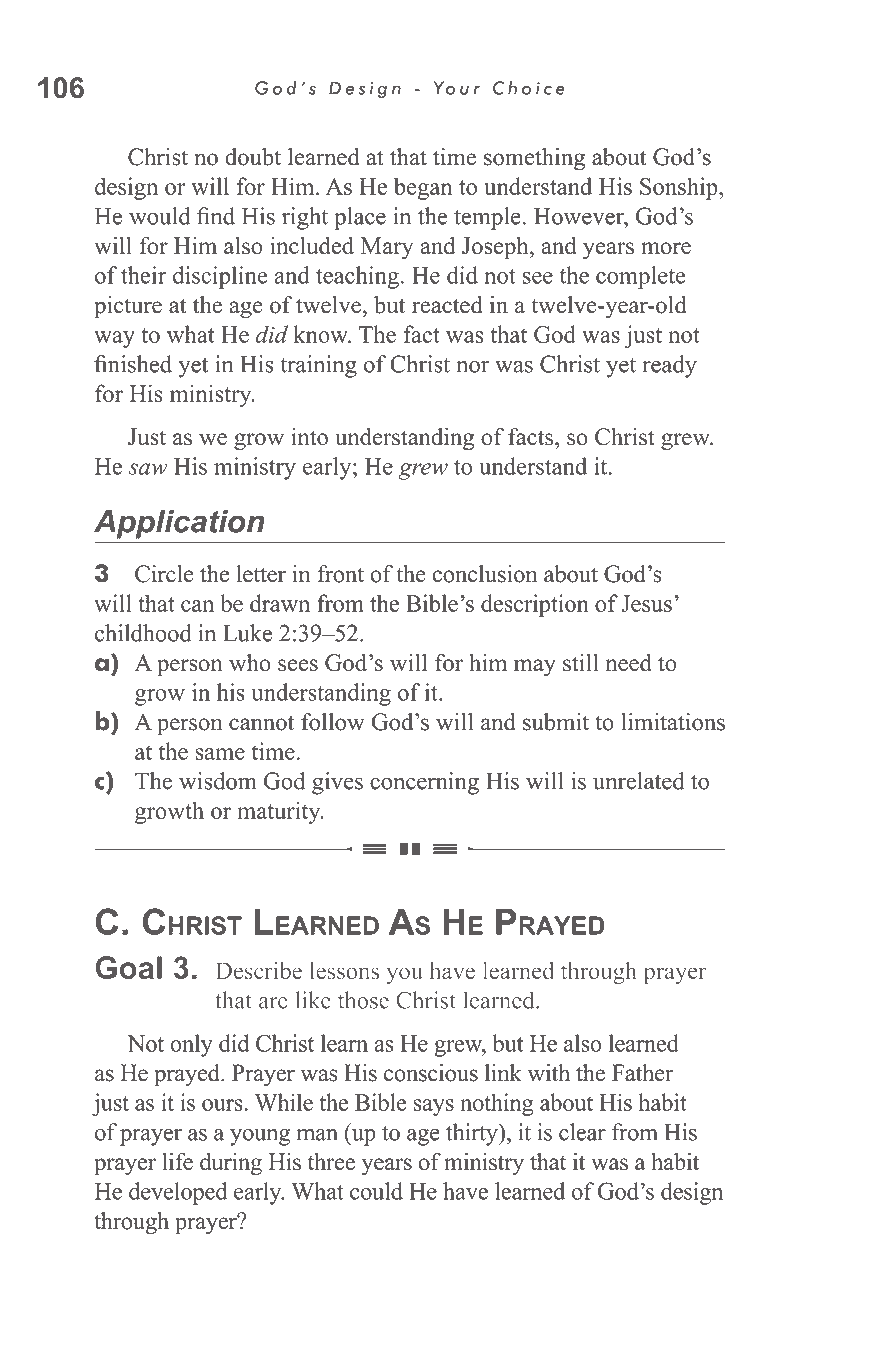 The image size is (887, 1372). Describe the element at coordinates (159, 216) in the screenshot. I see `would` at that location.
